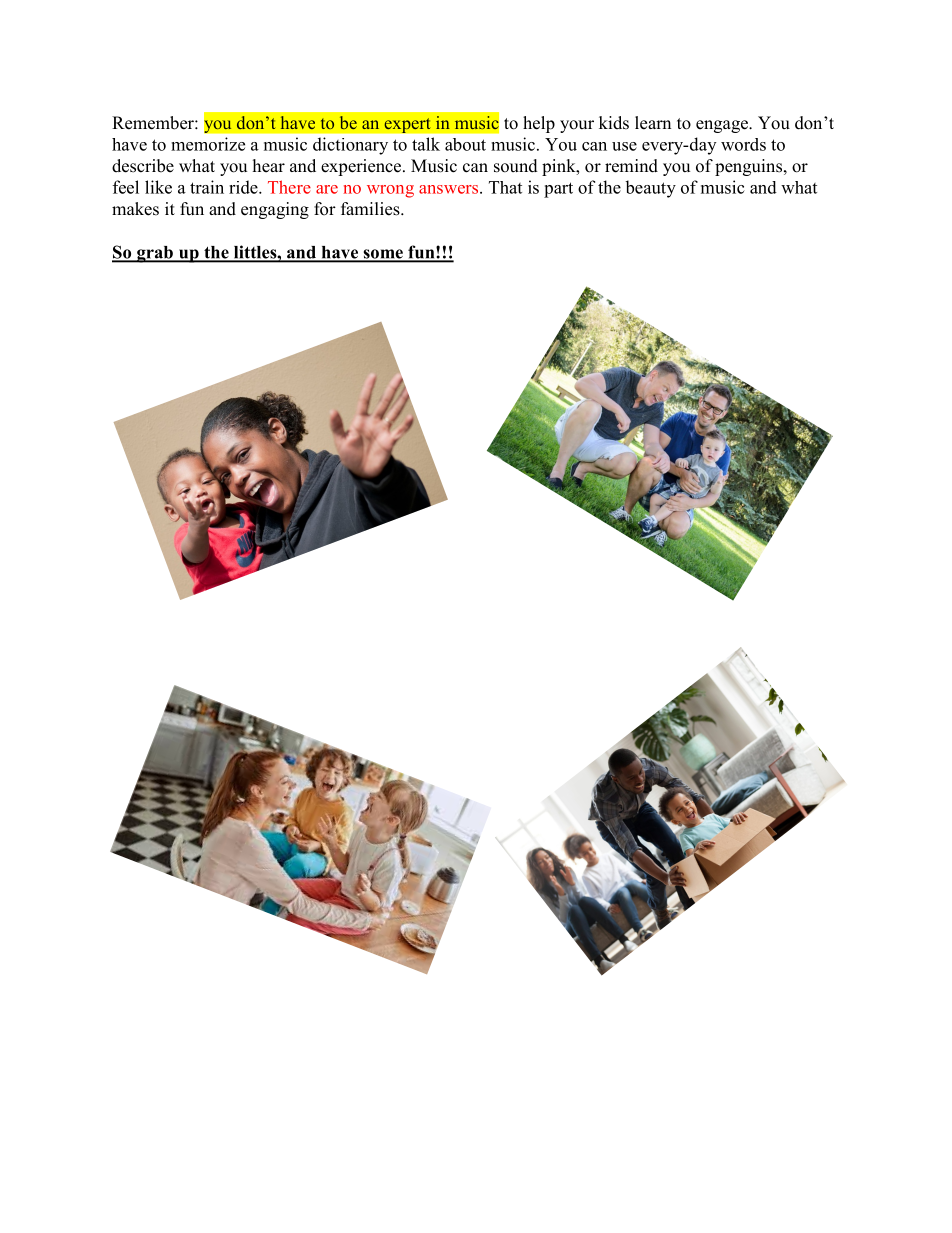  I want to click on learn, so click(653, 123).
